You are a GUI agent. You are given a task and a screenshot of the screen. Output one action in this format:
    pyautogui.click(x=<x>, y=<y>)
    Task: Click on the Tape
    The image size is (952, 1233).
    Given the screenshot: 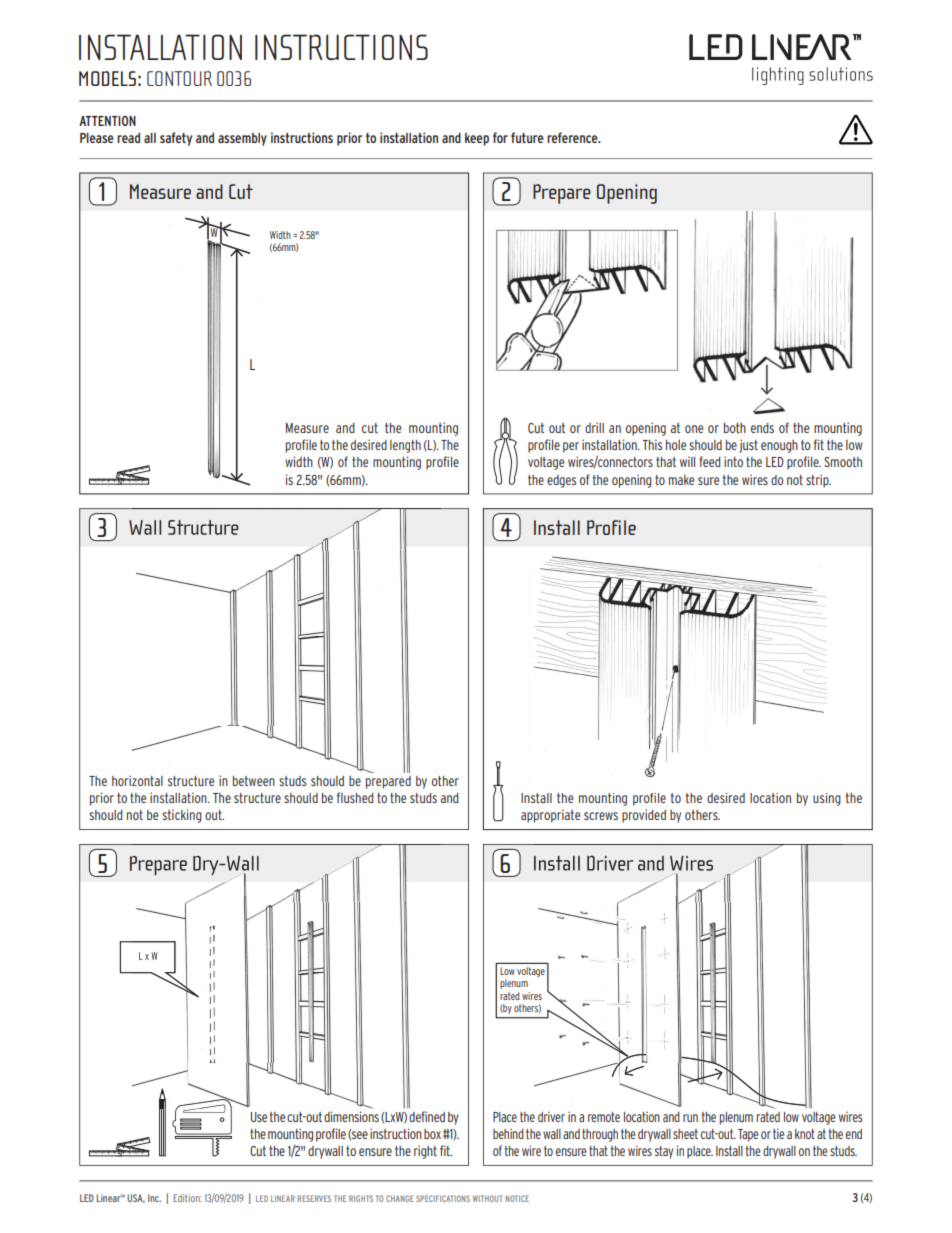 What is the action you would take?
    pyautogui.click(x=748, y=1135)
